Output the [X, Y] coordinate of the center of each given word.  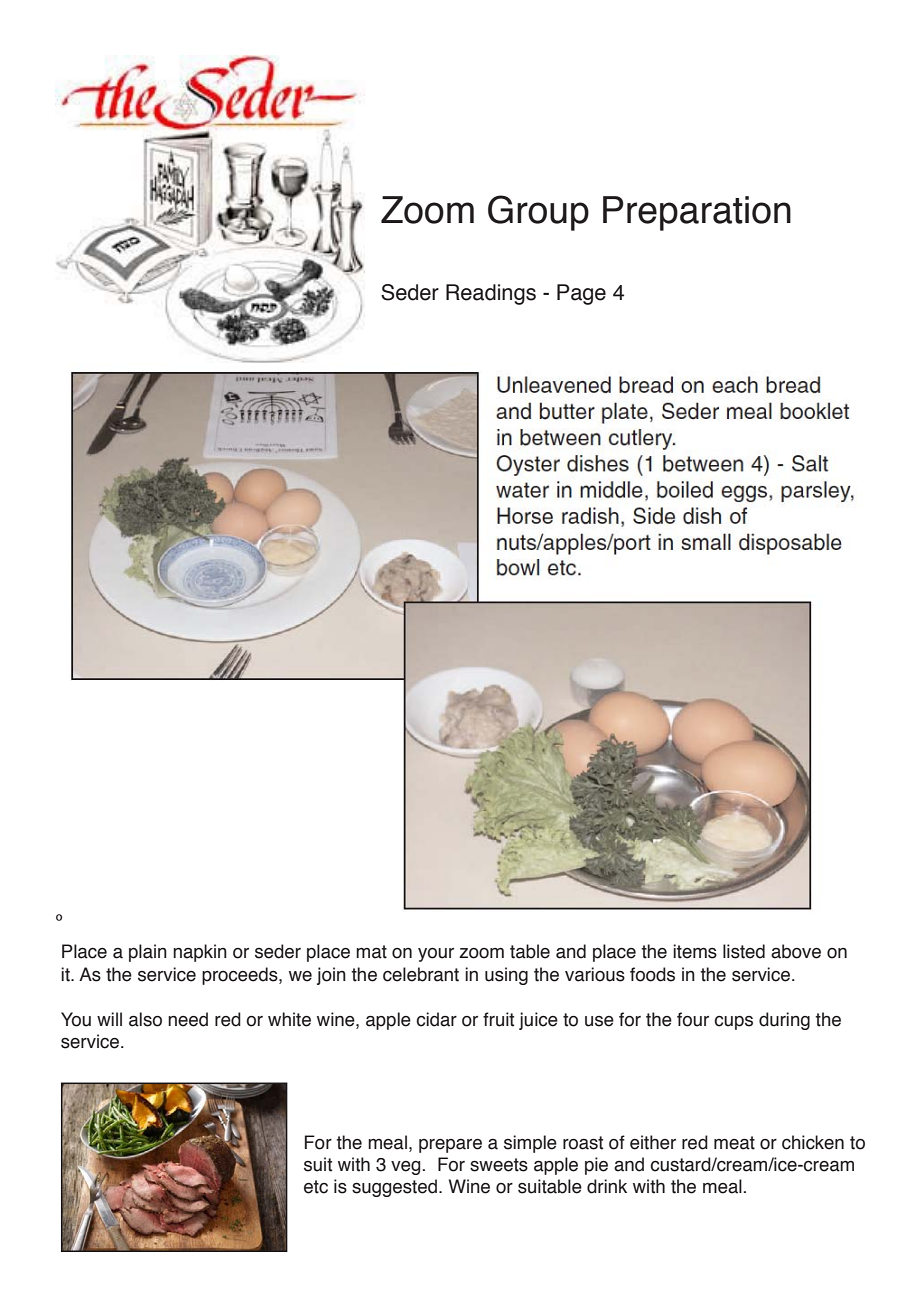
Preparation [697, 213]
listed [744, 951]
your [436, 955]
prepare [450, 1146]
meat [734, 1143]
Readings [491, 294]
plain [148, 953]
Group [538, 213]
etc [316, 1187]
